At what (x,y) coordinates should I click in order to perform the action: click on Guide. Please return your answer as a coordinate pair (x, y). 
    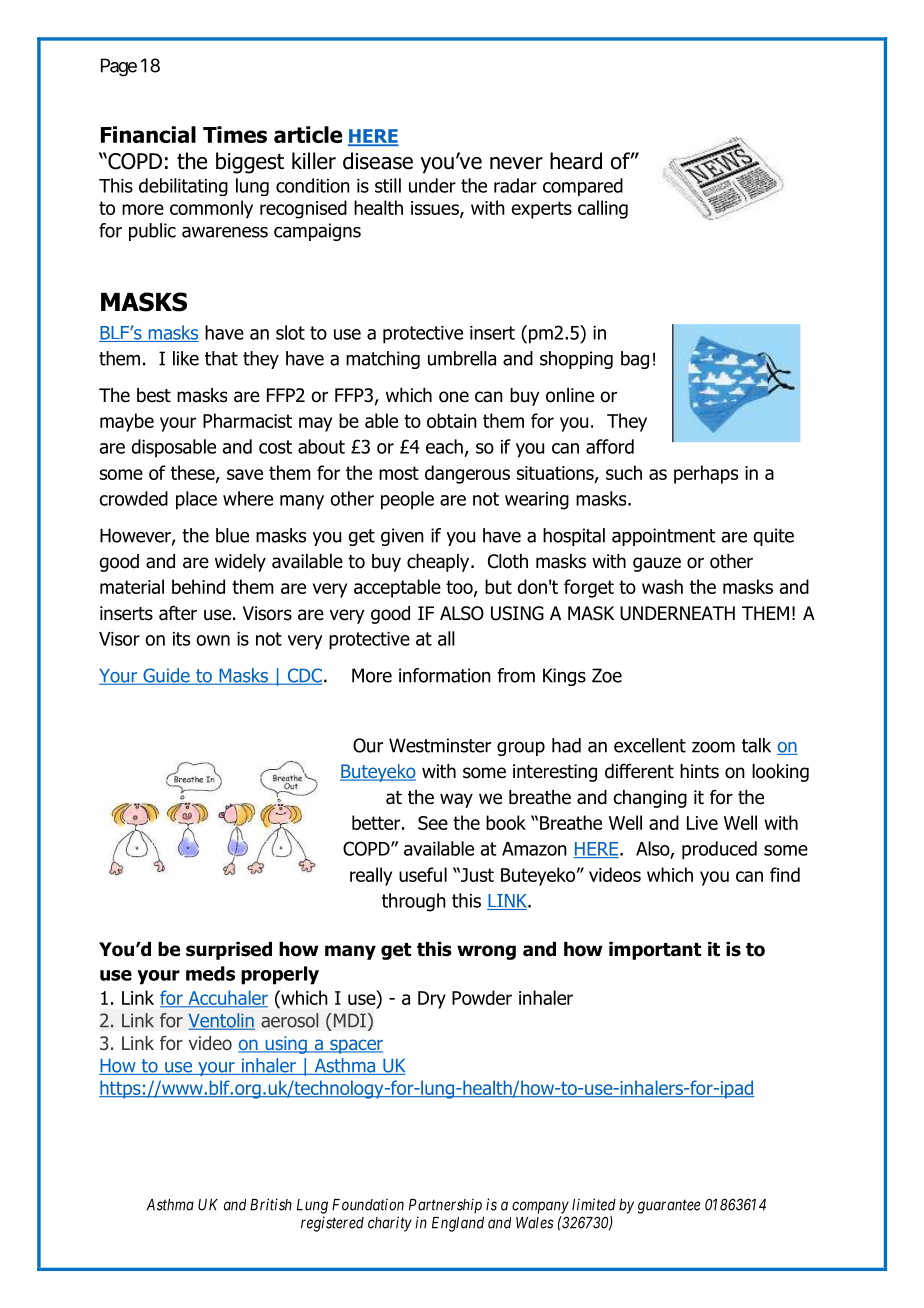
    Looking at the image, I should click on (166, 676).
